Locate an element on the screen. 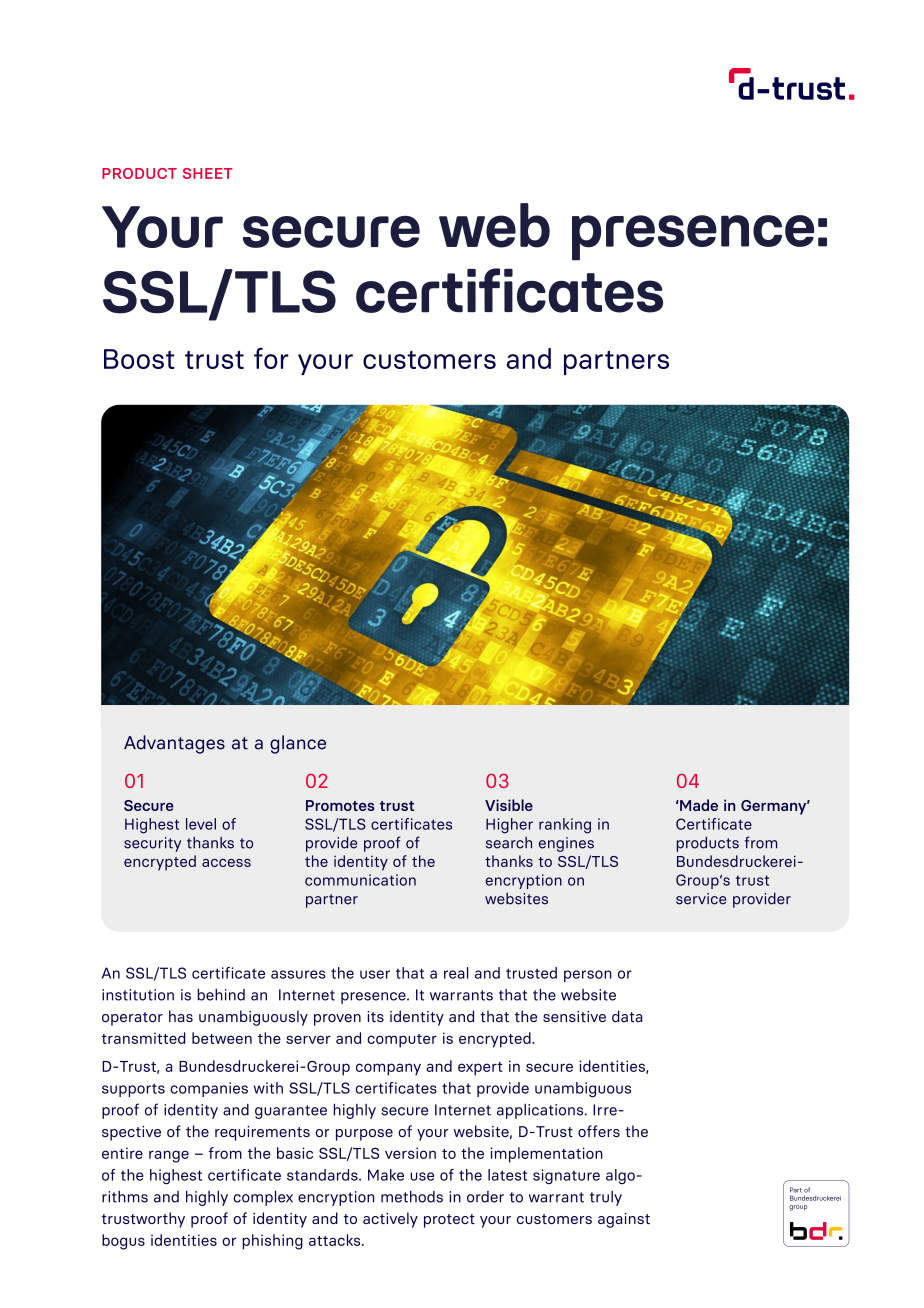  user is located at coordinates (375, 974).
